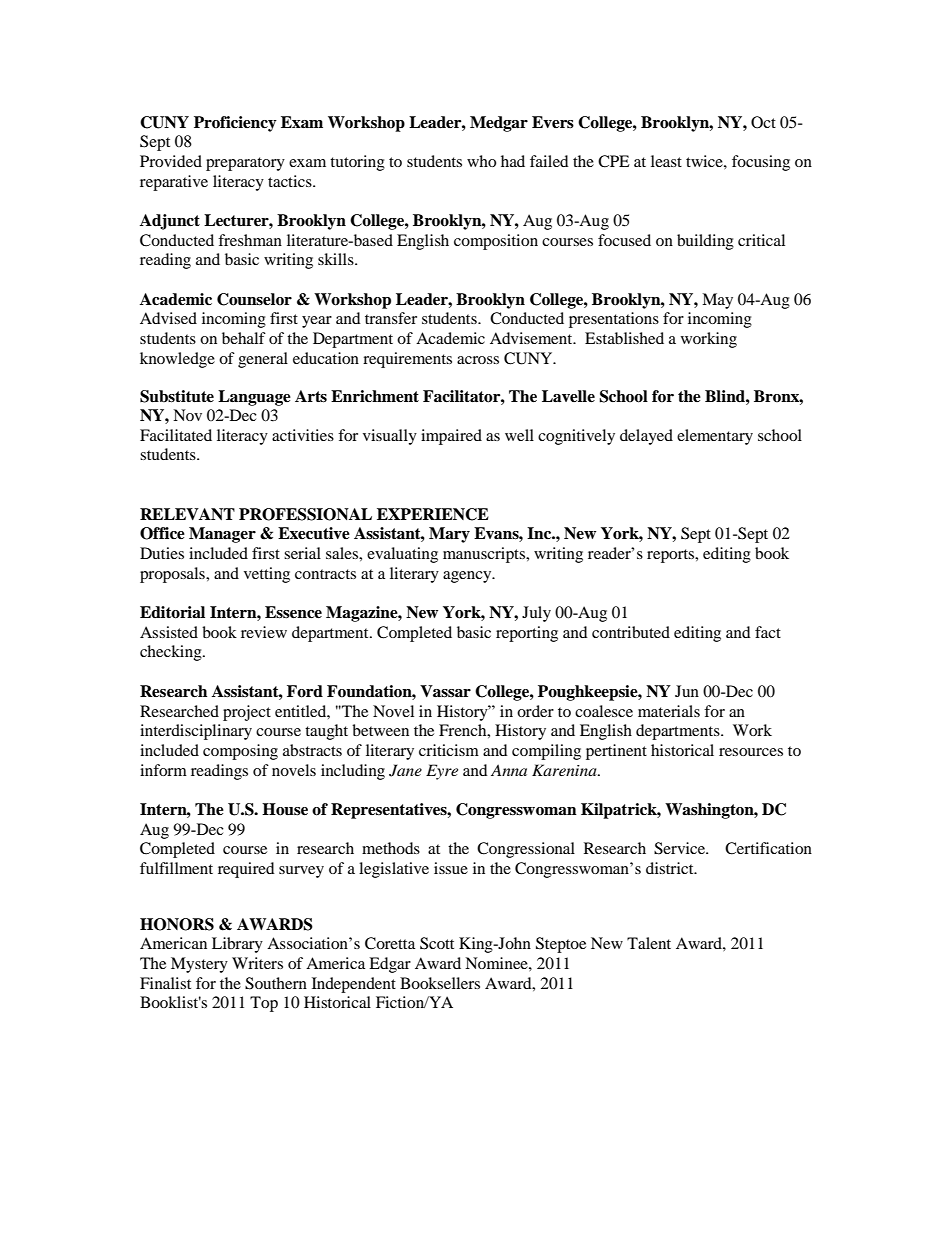  Describe the element at coordinates (445, 691) in the image. I see `Vassar` at that location.
